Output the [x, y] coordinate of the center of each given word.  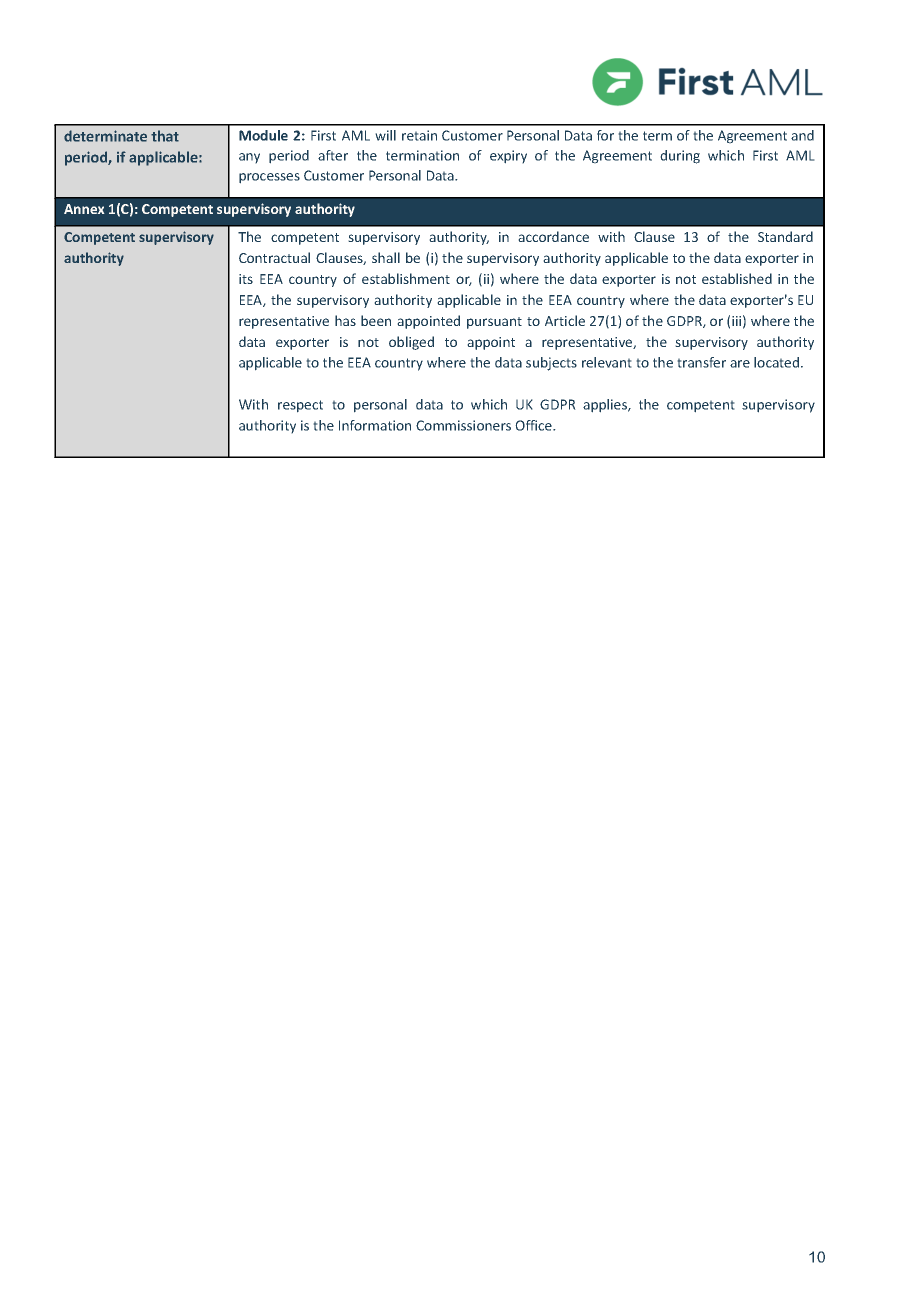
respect [300, 406]
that [165, 136]
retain [419, 135]
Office [534, 425]
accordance [553, 236]
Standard [785, 236]
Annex [84, 209]
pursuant [494, 323]
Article [565, 320]
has [345, 320]
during [680, 157]
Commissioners [463, 425]
